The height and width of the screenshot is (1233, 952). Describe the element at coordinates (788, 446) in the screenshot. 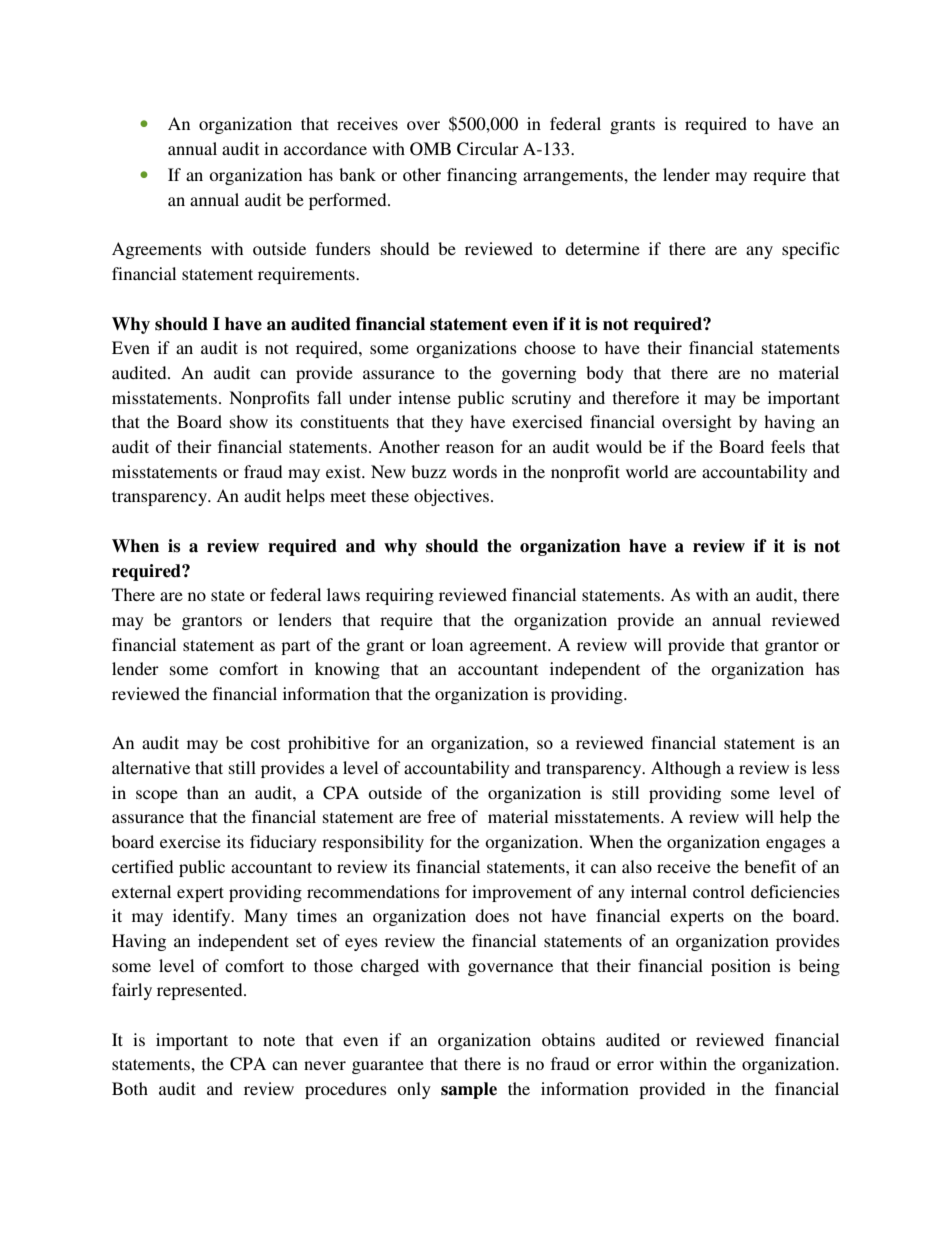

I see `feels` at that location.
